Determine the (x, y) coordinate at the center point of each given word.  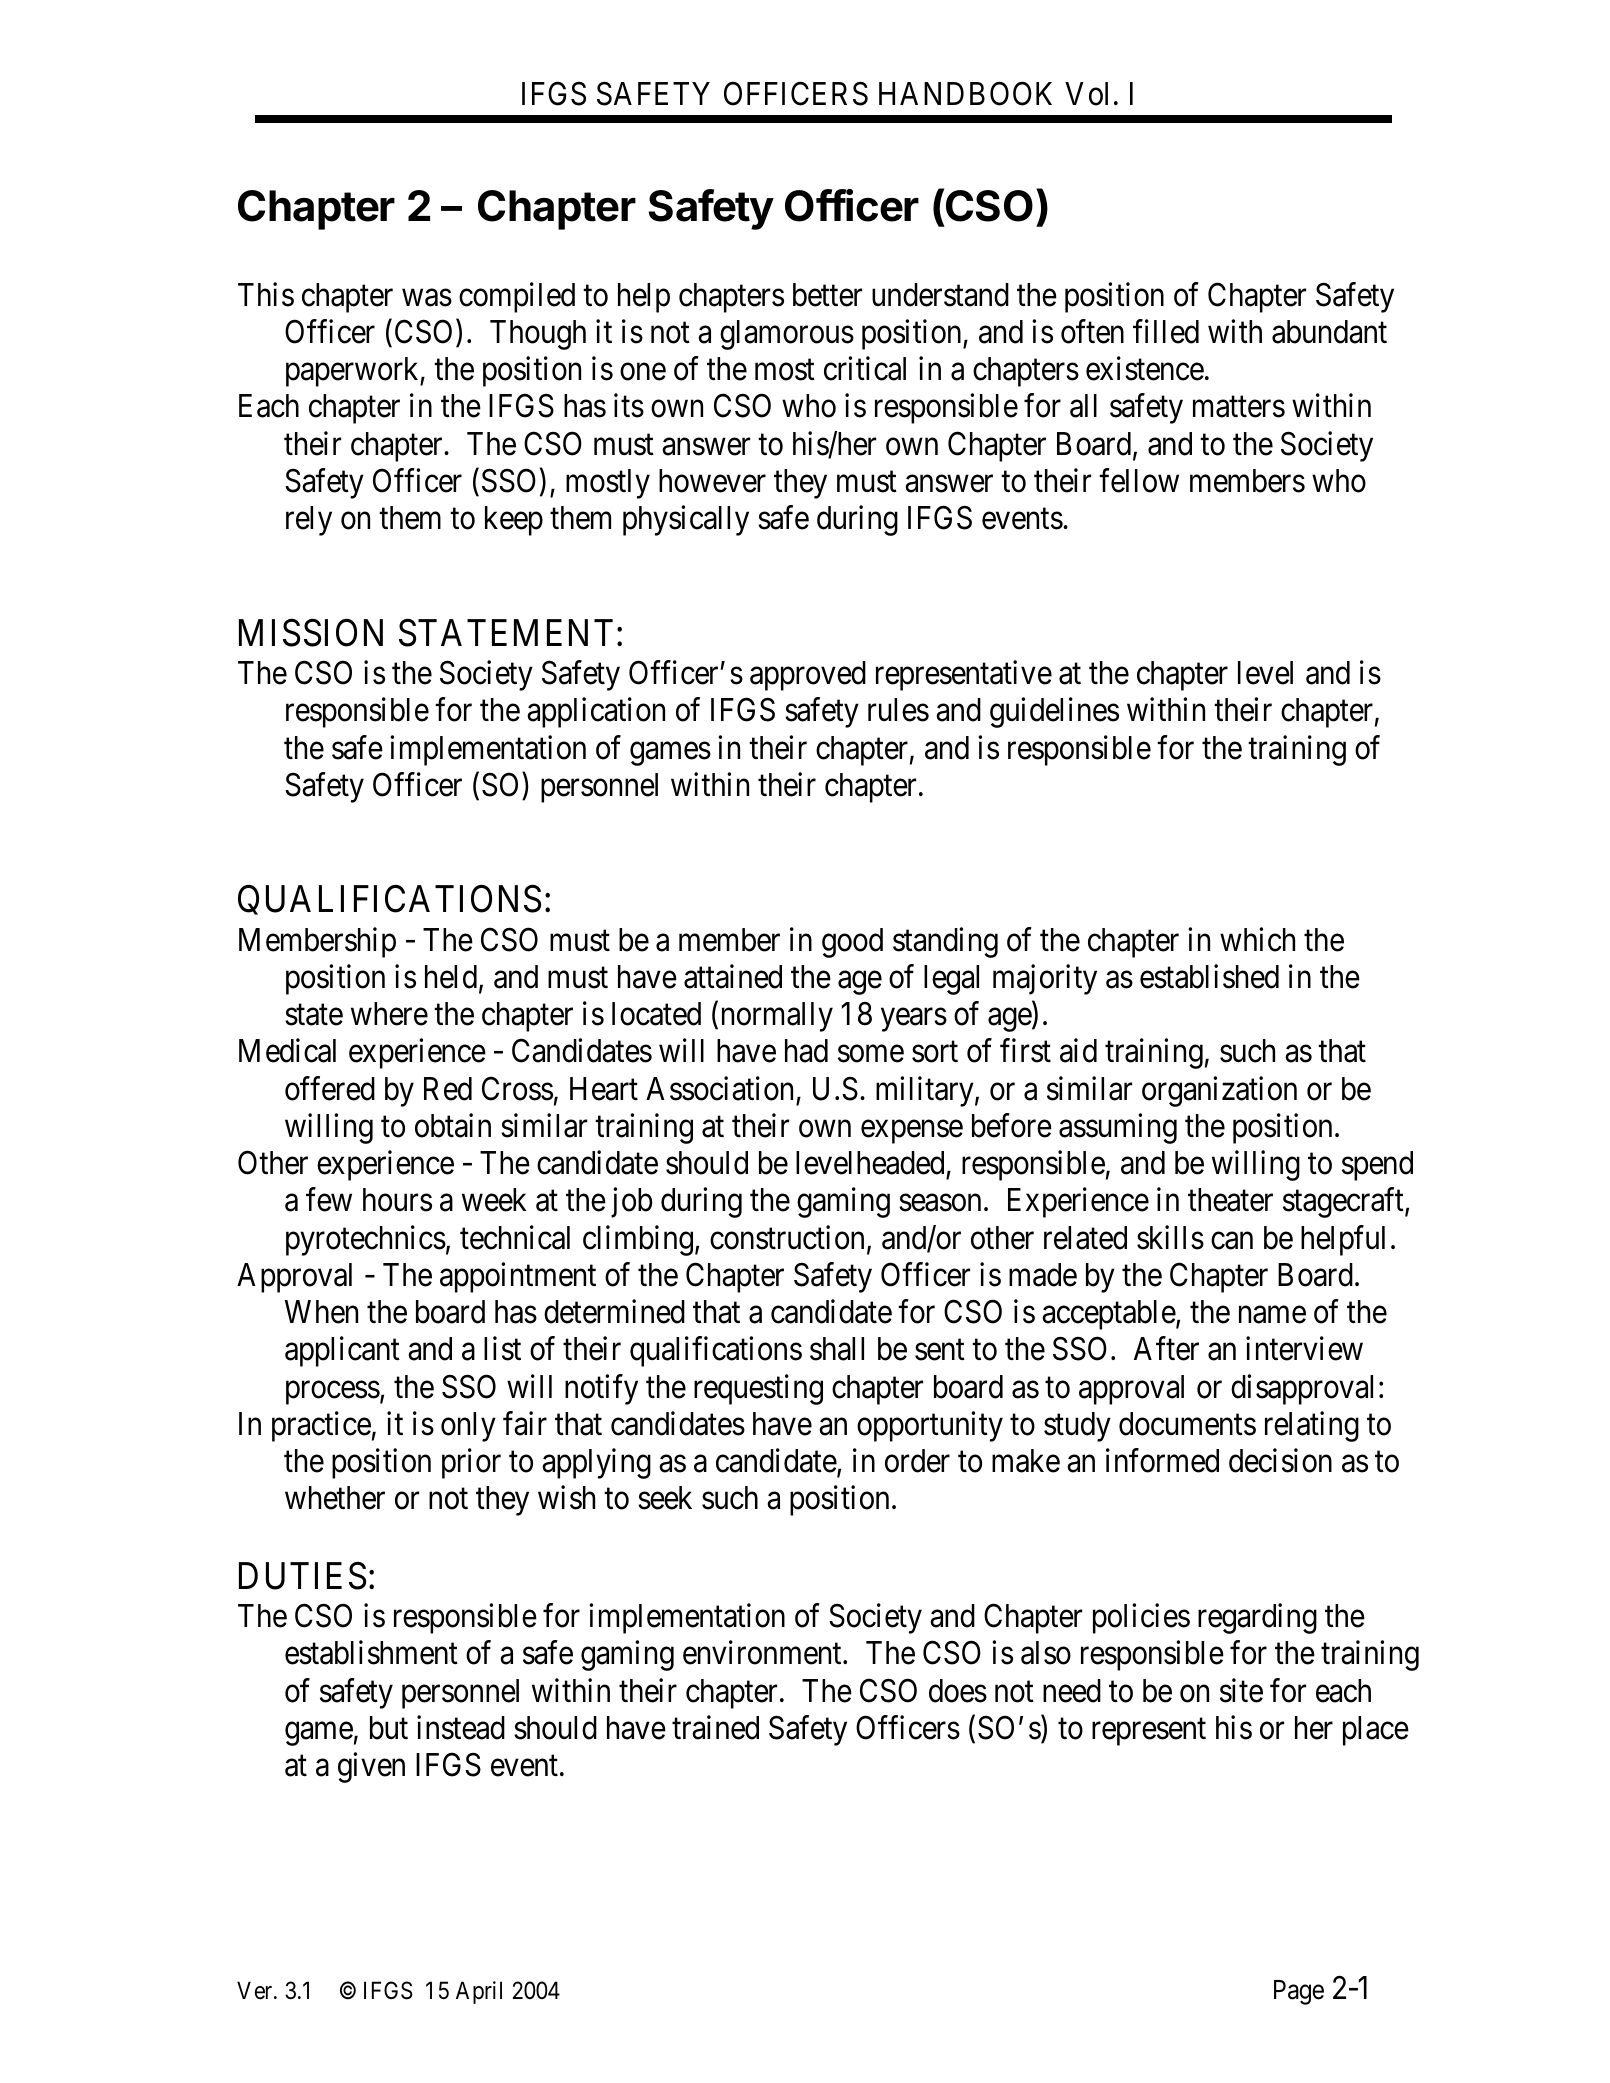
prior (471, 1464)
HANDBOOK (965, 94)
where (389, 1014)
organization (1219, 1091)
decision (1280, 1461)
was (427, 298)
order (917, 1461)
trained (715, 1727)
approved (808, 676)
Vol (1086, 94)
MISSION (311, 633)
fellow (1139, 480)
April (479, 1992)
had (806, 1051)
